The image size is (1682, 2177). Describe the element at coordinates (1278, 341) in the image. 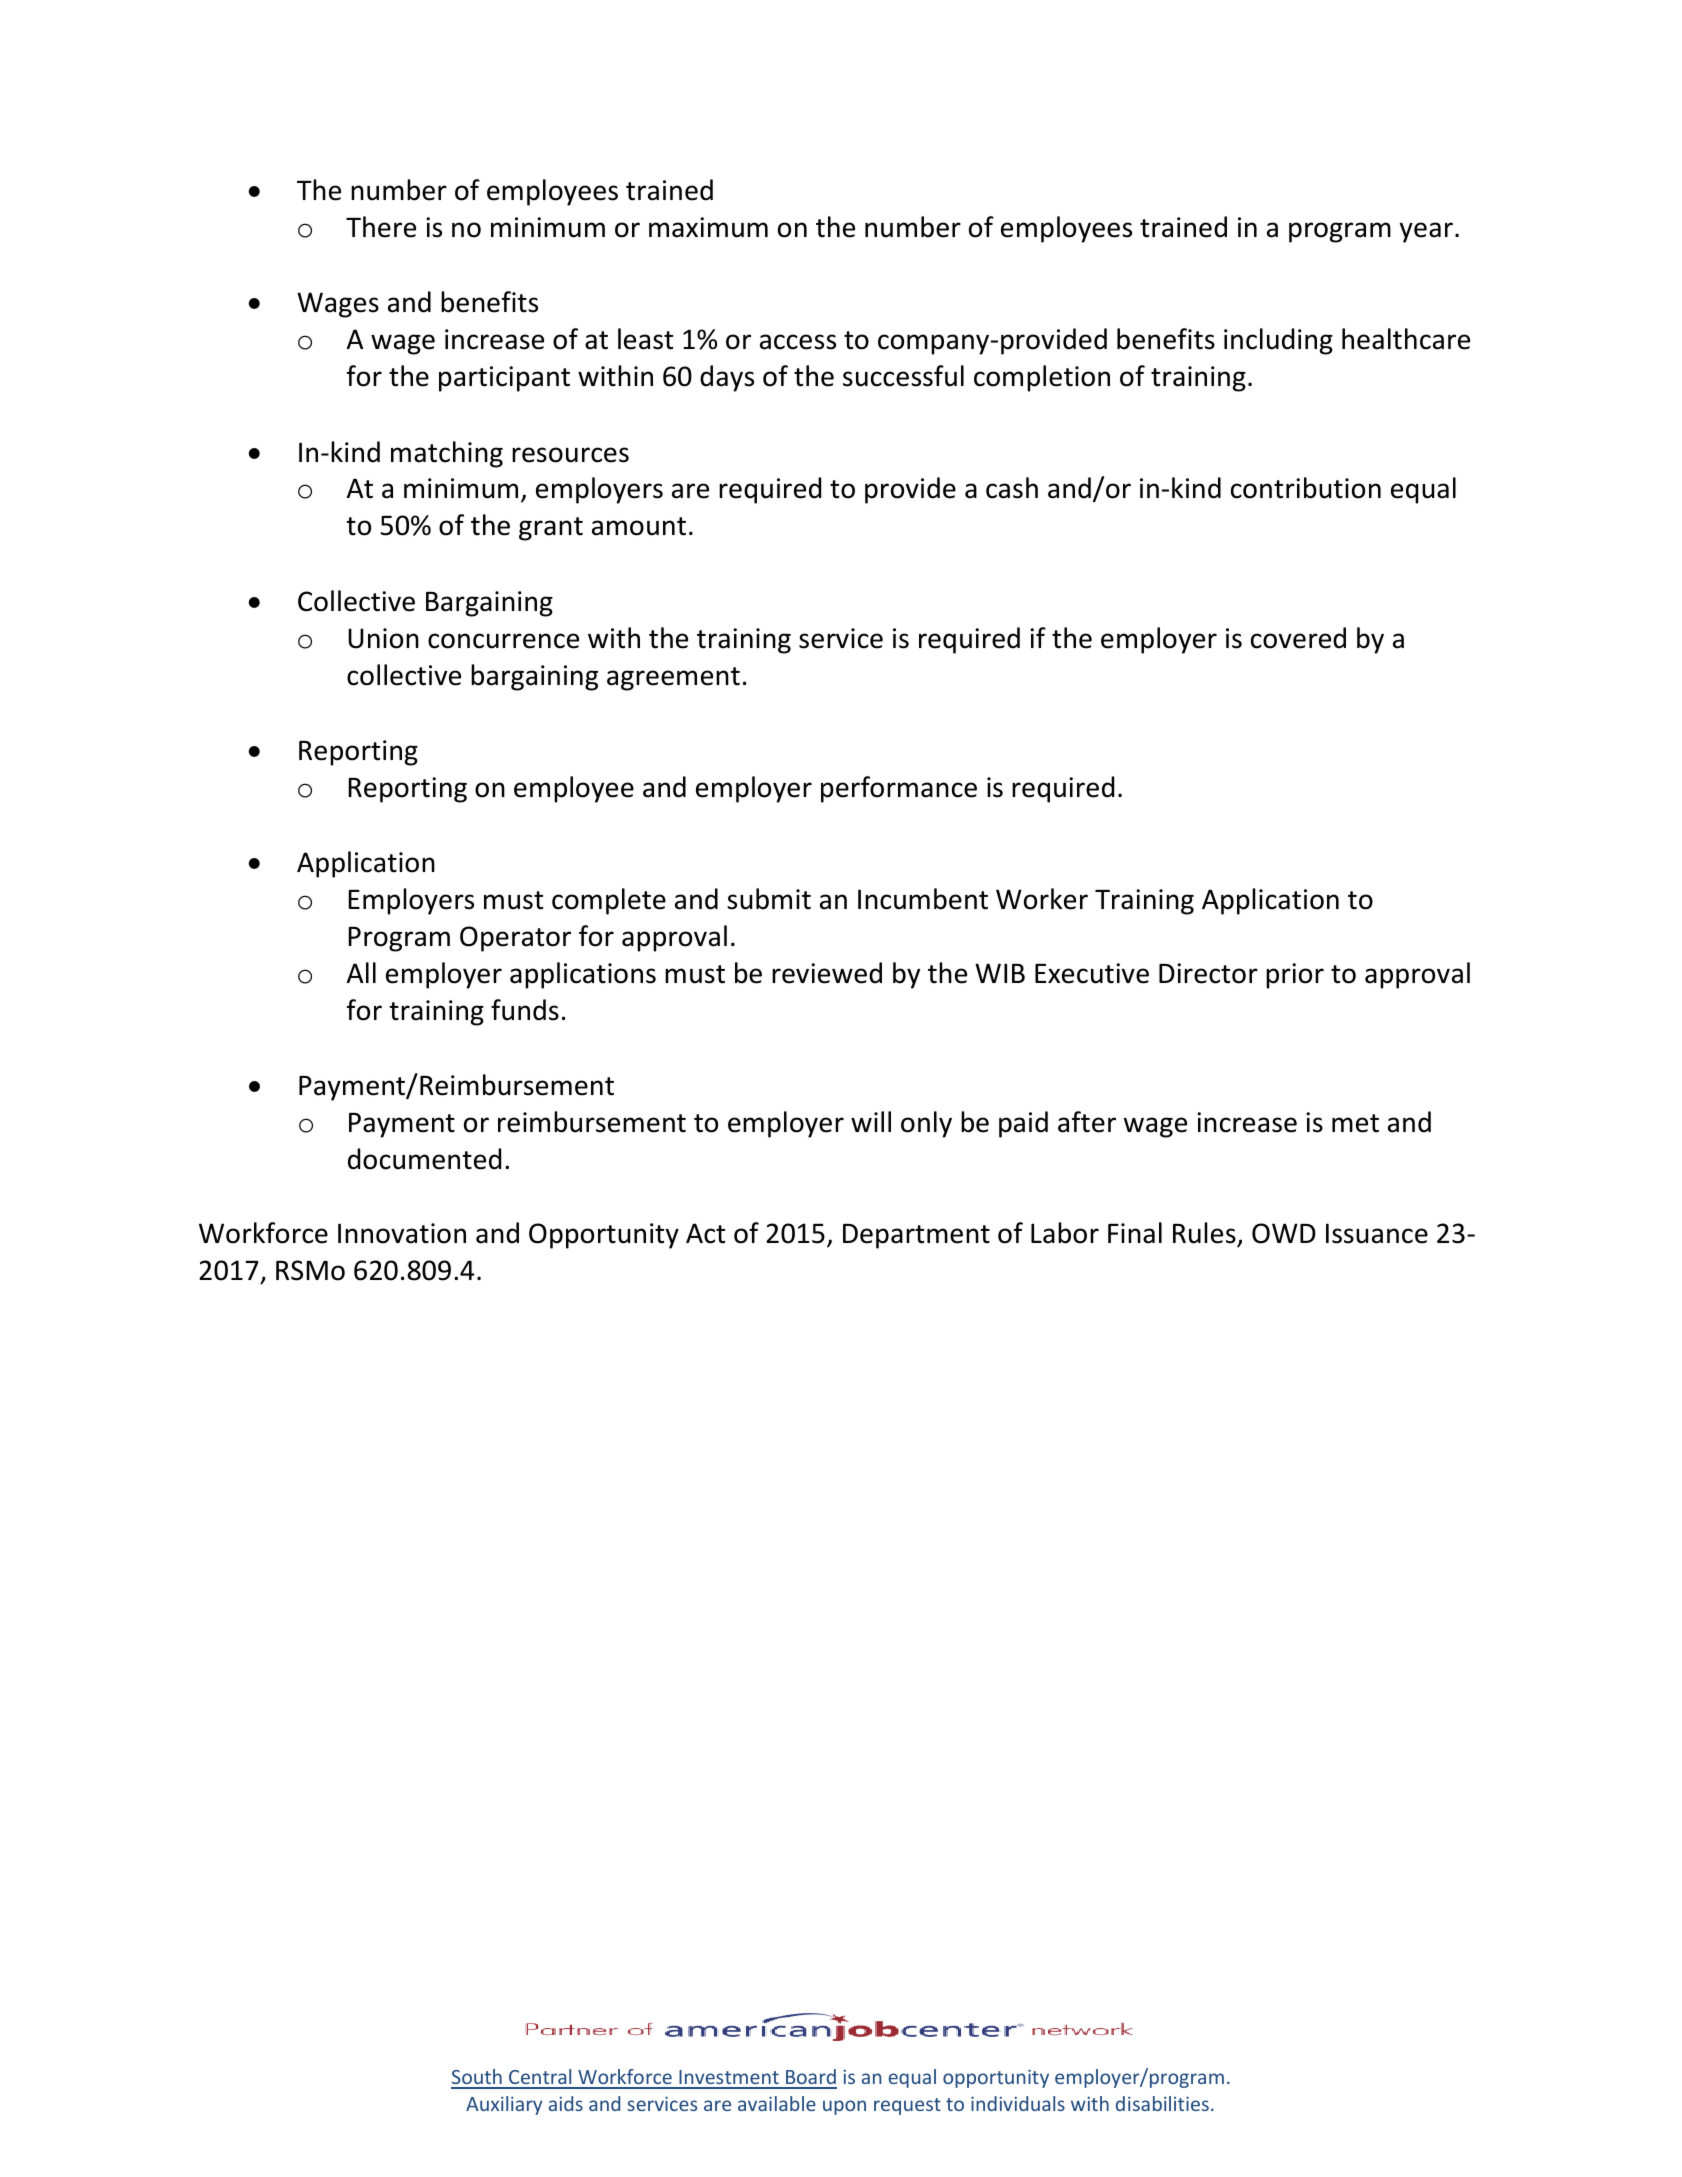

I see `including` at that location.
